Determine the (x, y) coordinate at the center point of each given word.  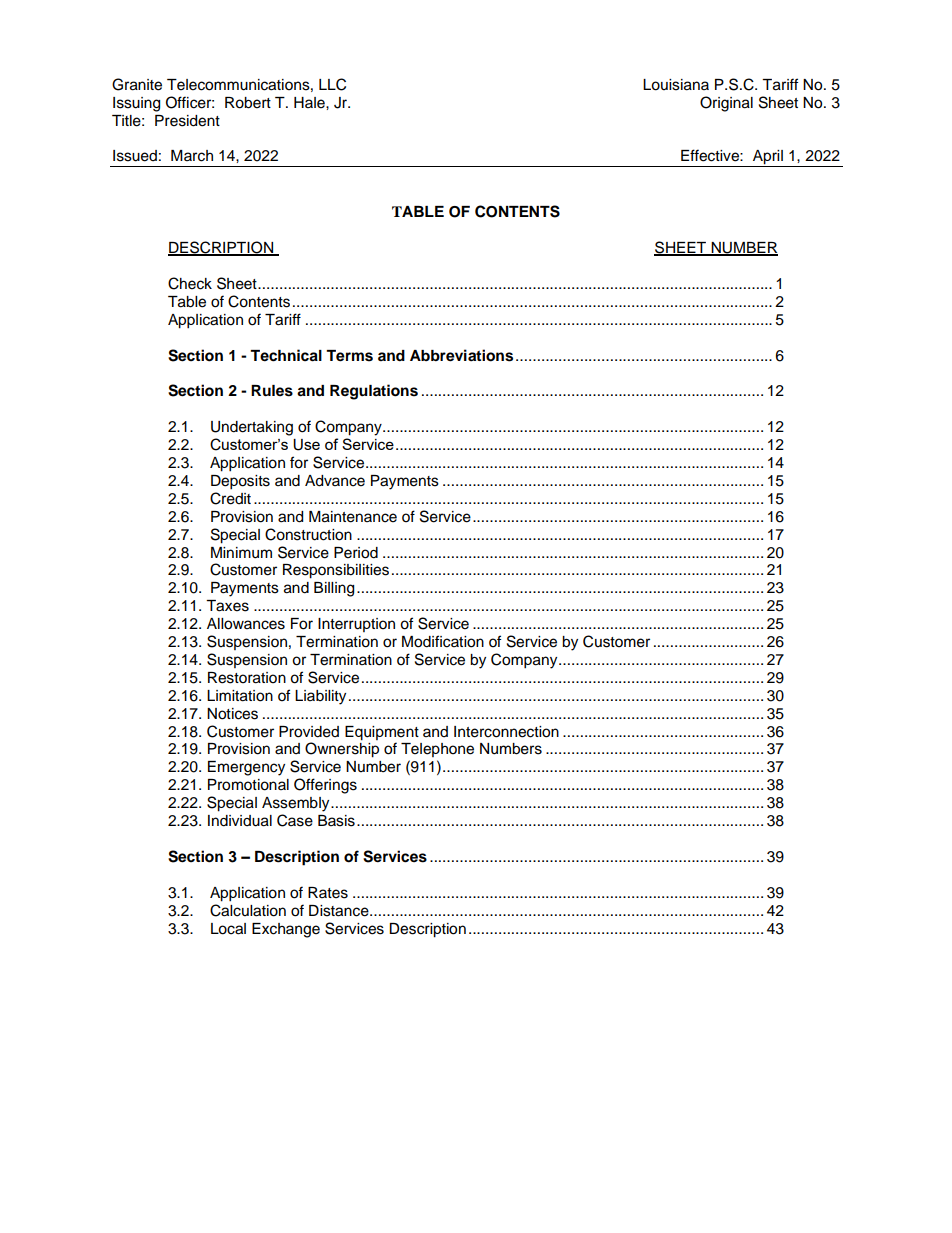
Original (726, 104)
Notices (232, 714)
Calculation (248, 910)
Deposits (240, 482)
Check (190, 283)
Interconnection (506, 732)
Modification (443, 641)
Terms (349, 356)
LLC (332, 84)
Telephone (437, 750)
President (187, 121)
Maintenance (353, 517)
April (768, 158)
